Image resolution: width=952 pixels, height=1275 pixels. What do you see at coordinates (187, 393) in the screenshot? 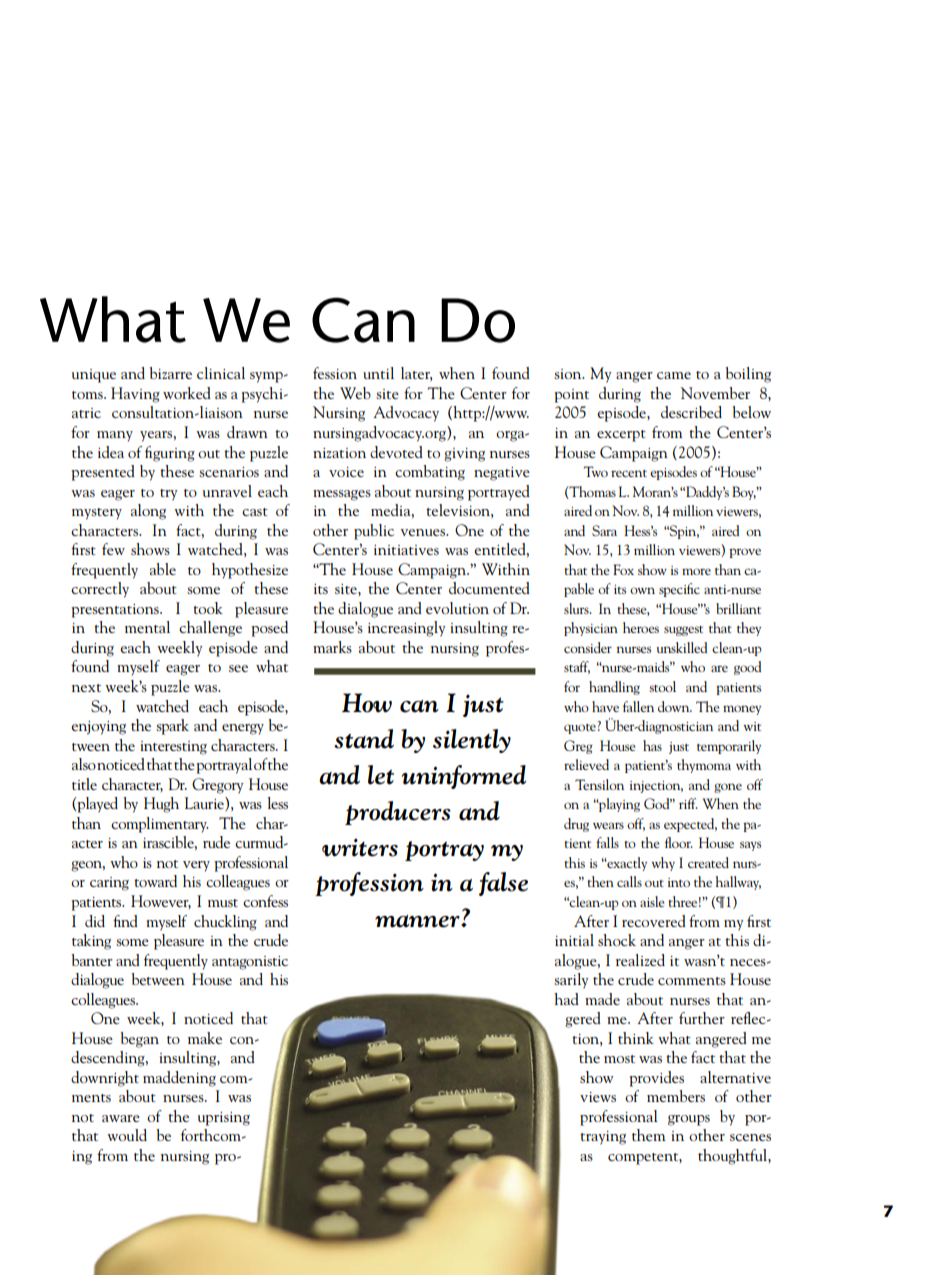
I see `worked` at bounding box center [187, 393].
